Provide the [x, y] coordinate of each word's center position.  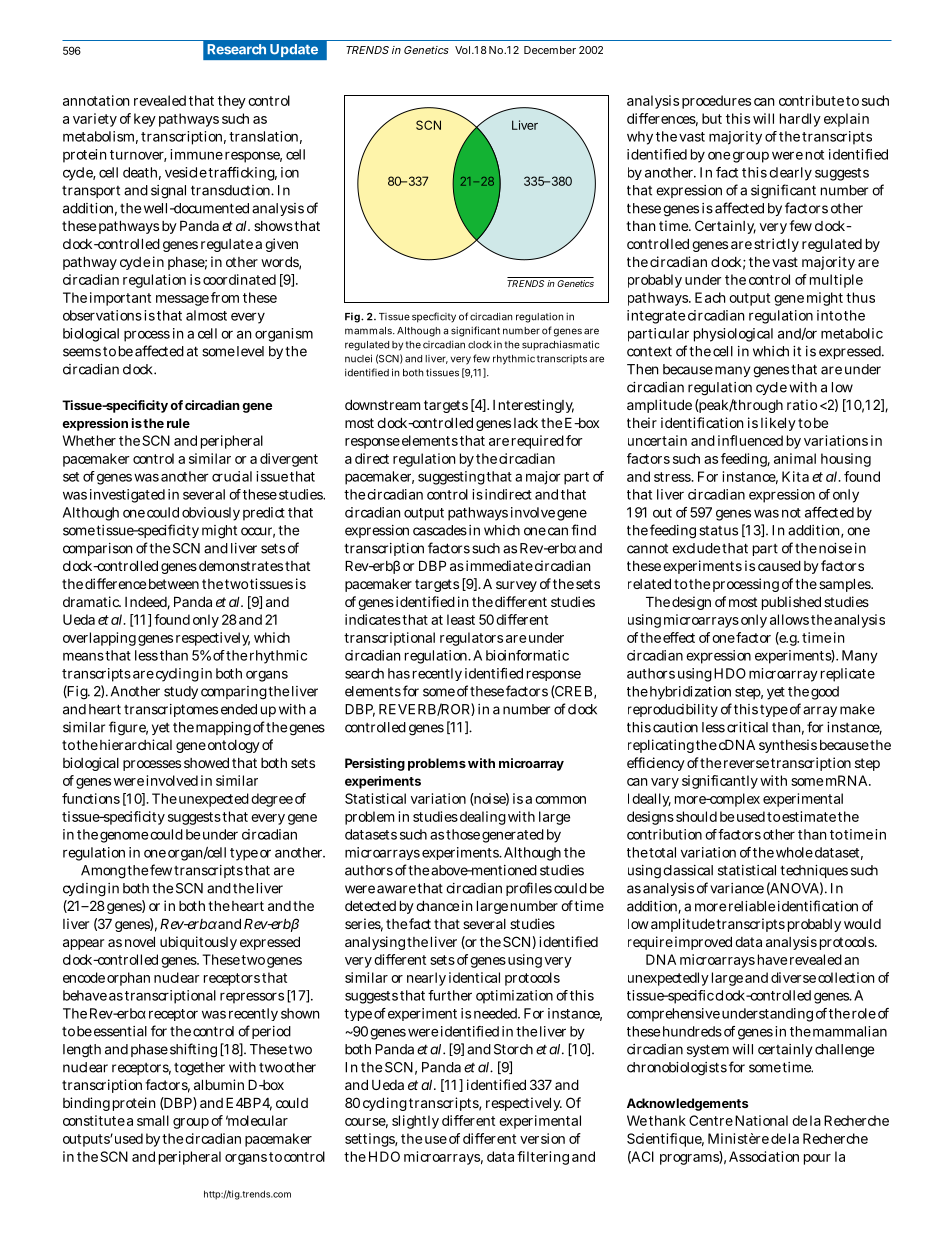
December [550, 50]
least [461, 619]
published [791, 603]
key [145, 120]
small [153, 1120]
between [174, 584]
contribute [811, 100]
